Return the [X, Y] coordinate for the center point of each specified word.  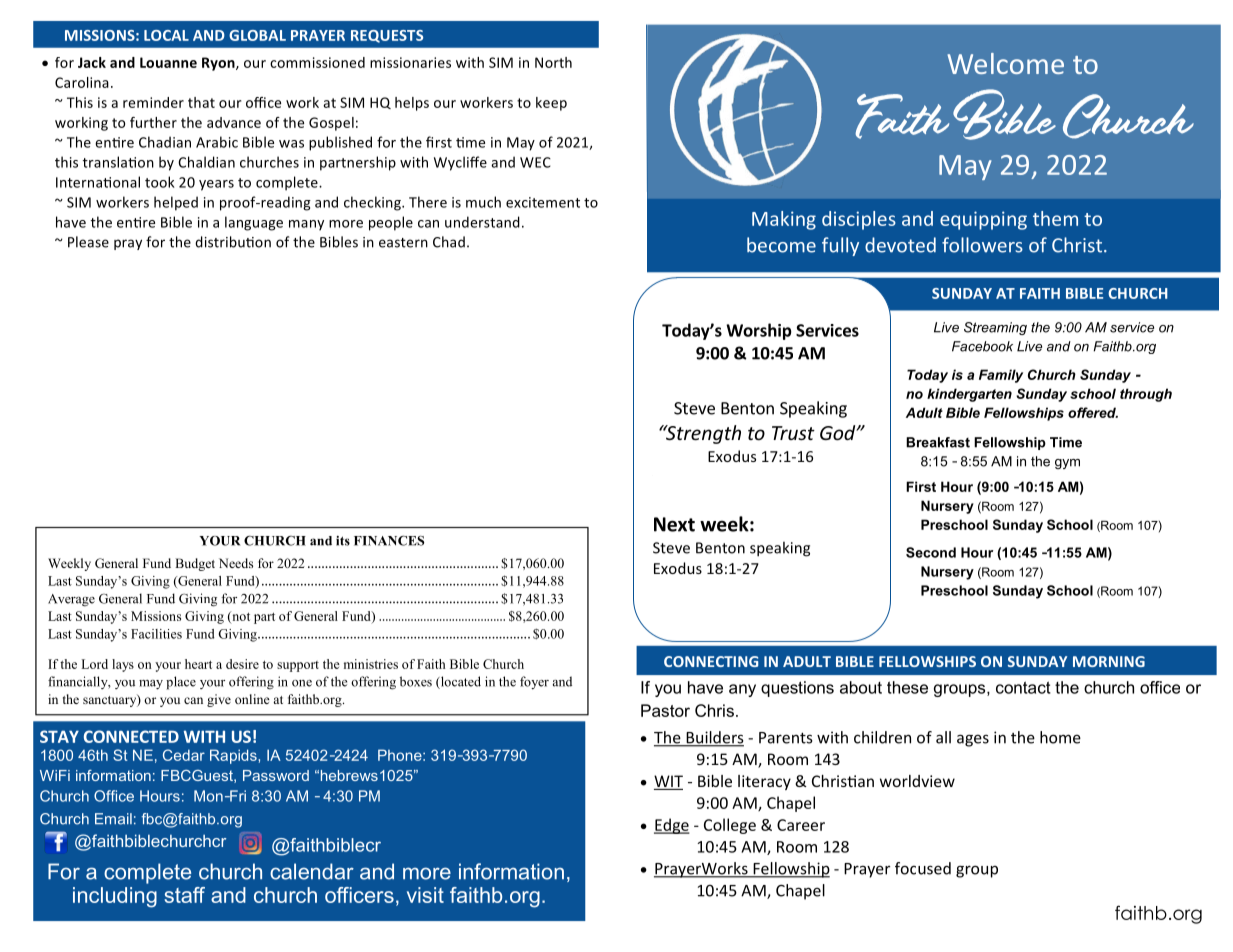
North [553, 62]
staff [184, 895]
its [343, 541]
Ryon [219, 64]
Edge [672, 826]
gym [1067, 464]
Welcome [1005, 63]
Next [674, 524]
